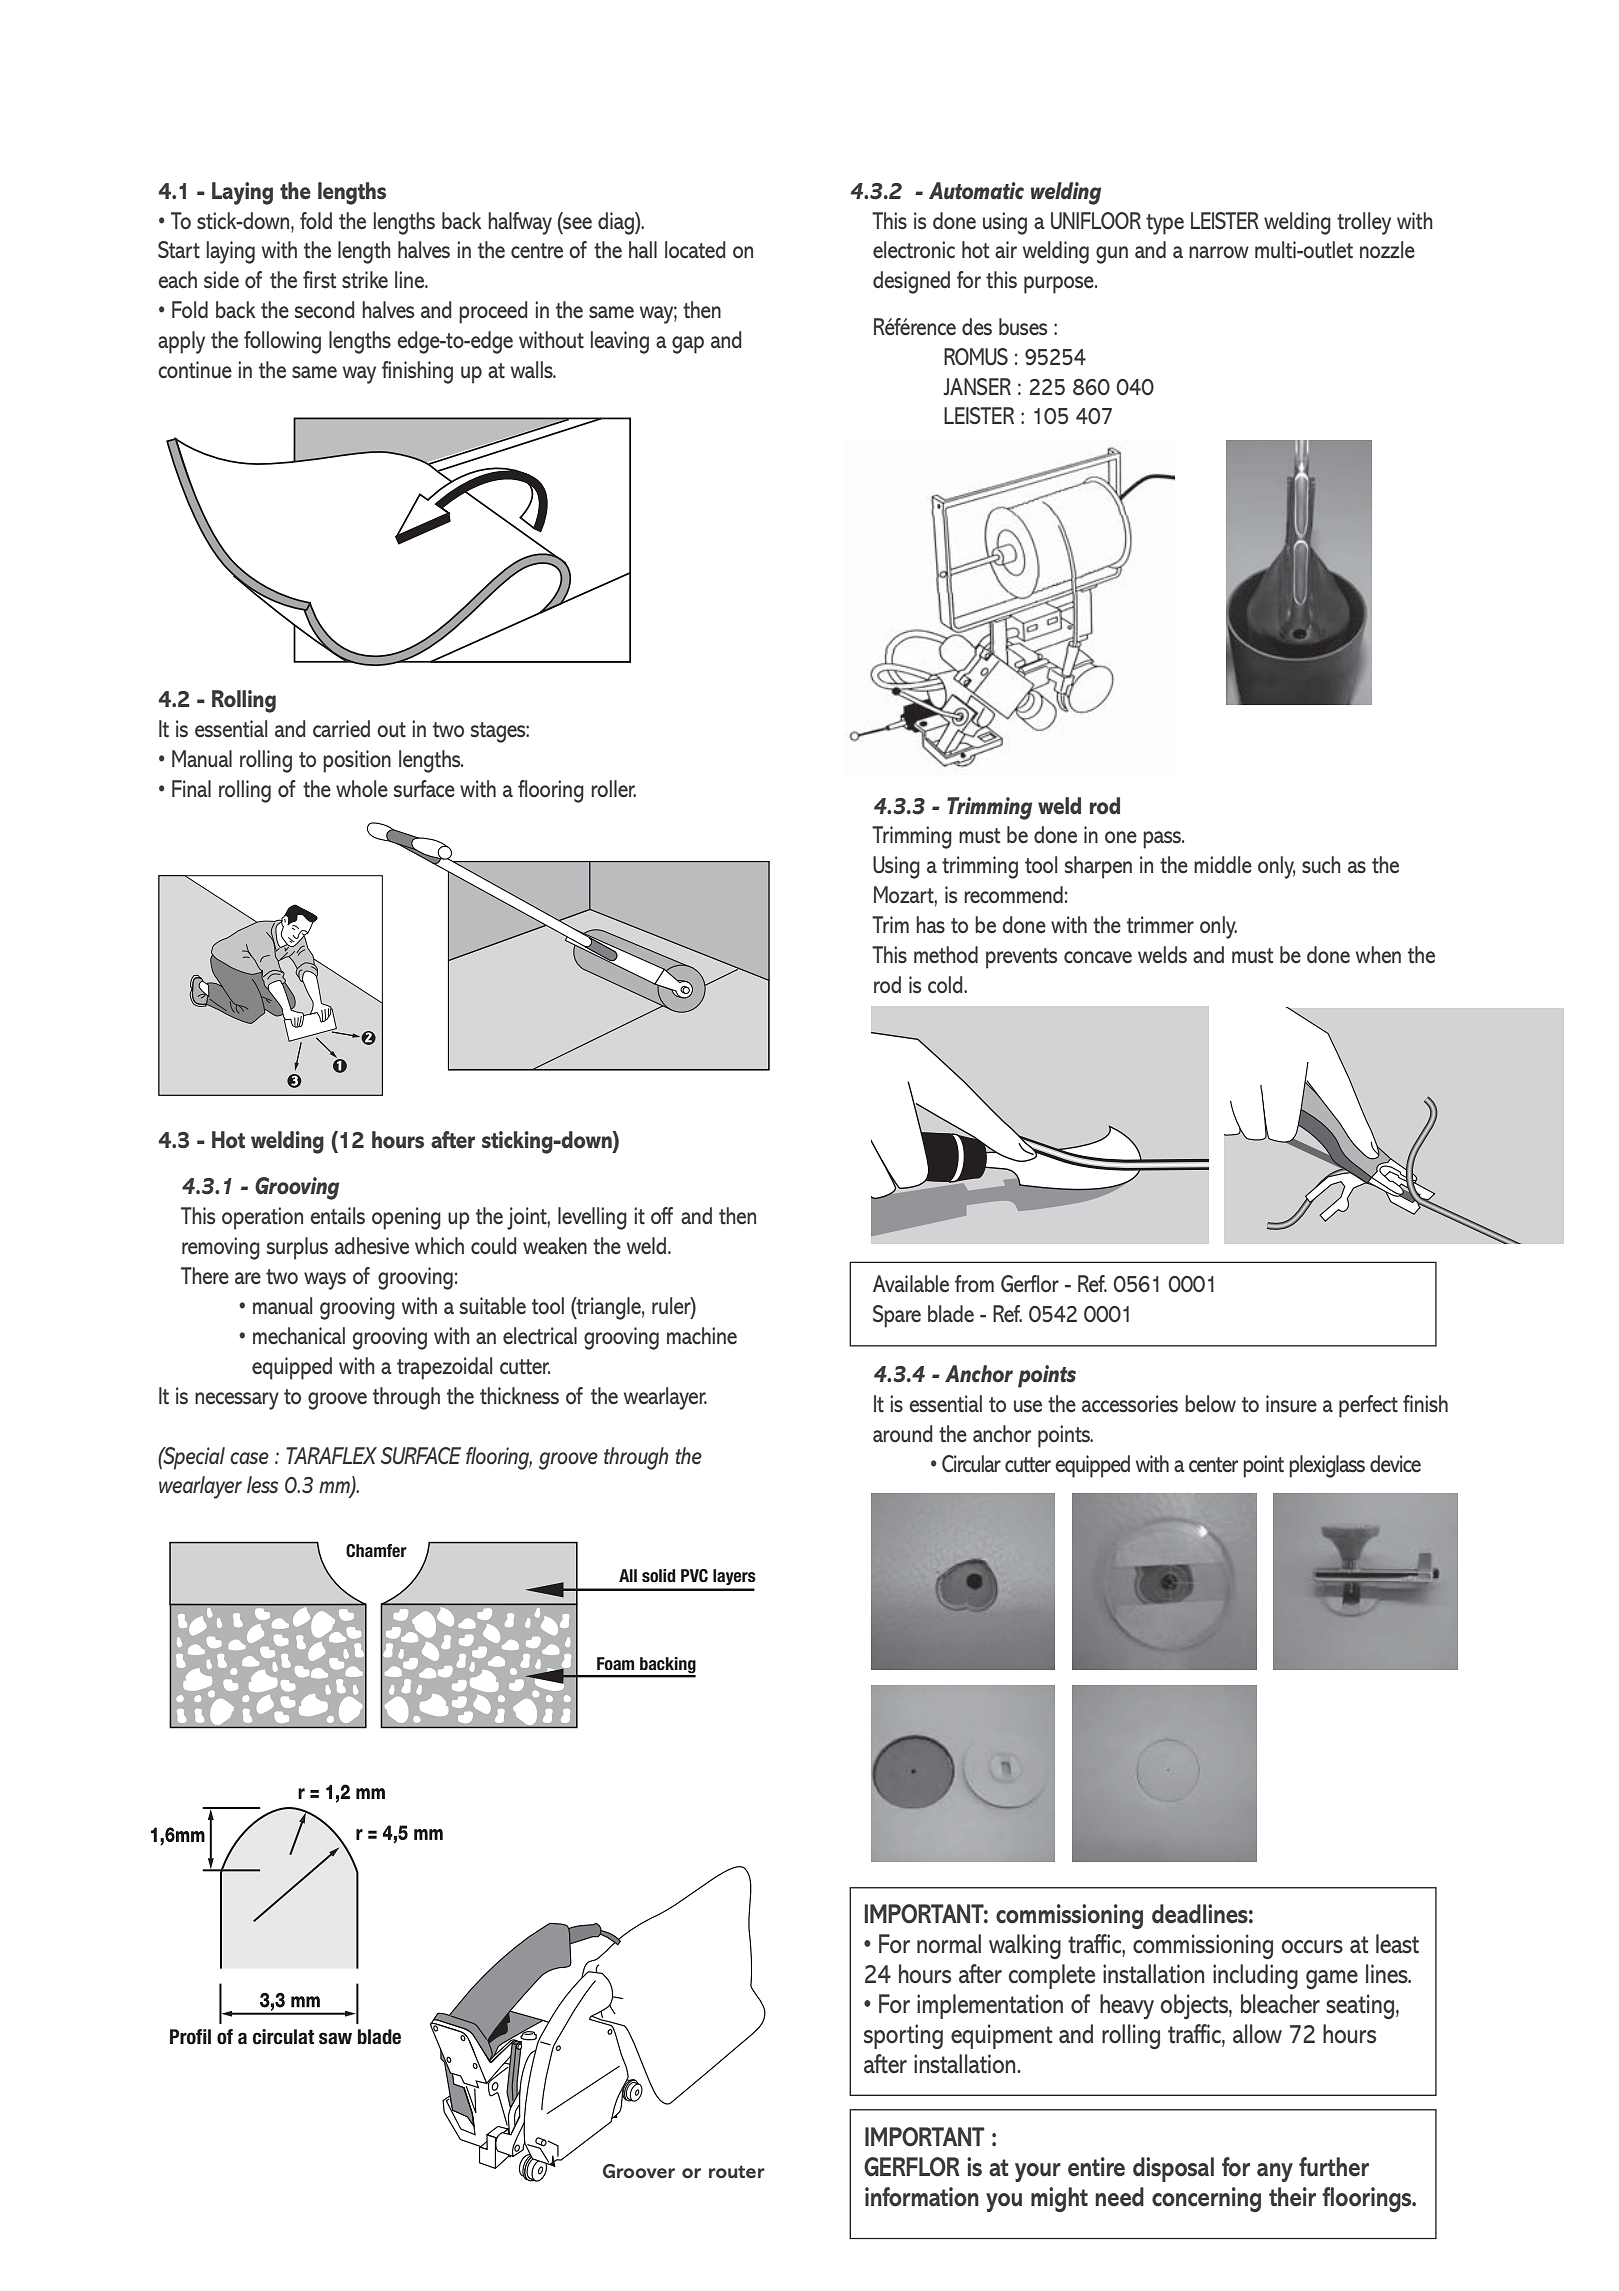  I want to click on less, so click(262, 1484).
